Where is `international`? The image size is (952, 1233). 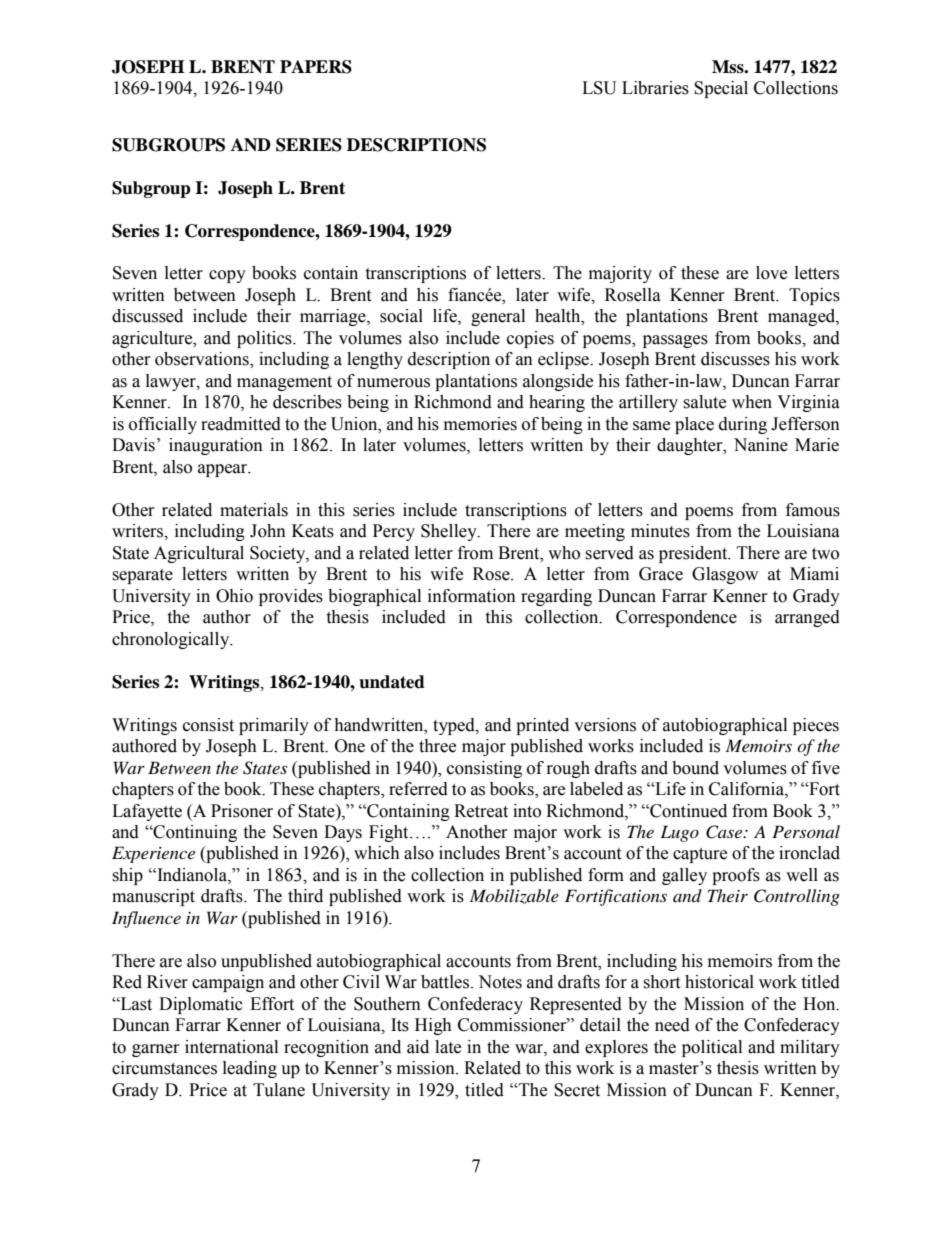
international is located at coordinates (231, 1047).
